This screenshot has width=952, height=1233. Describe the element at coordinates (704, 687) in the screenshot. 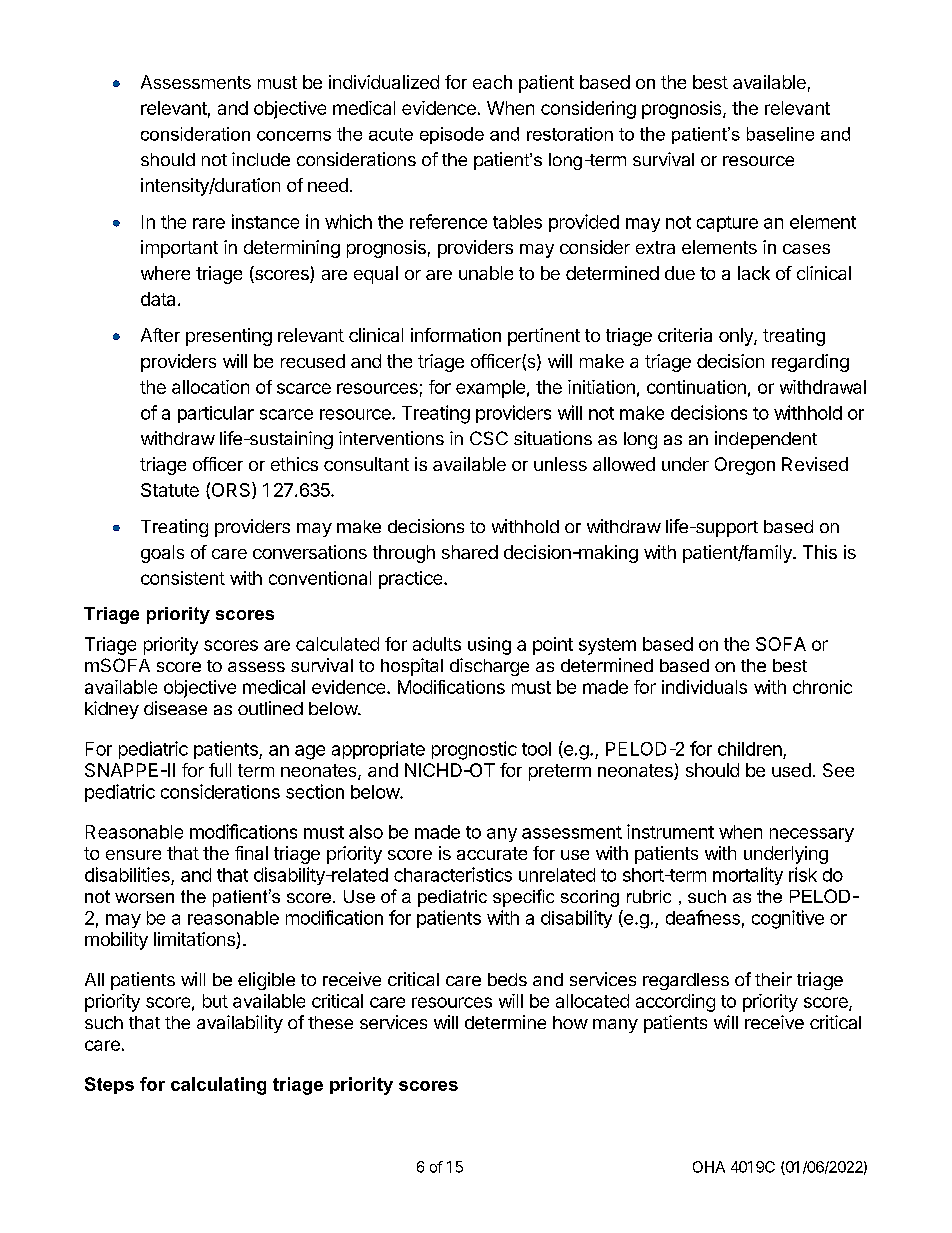

I see `individuals` at that location.
